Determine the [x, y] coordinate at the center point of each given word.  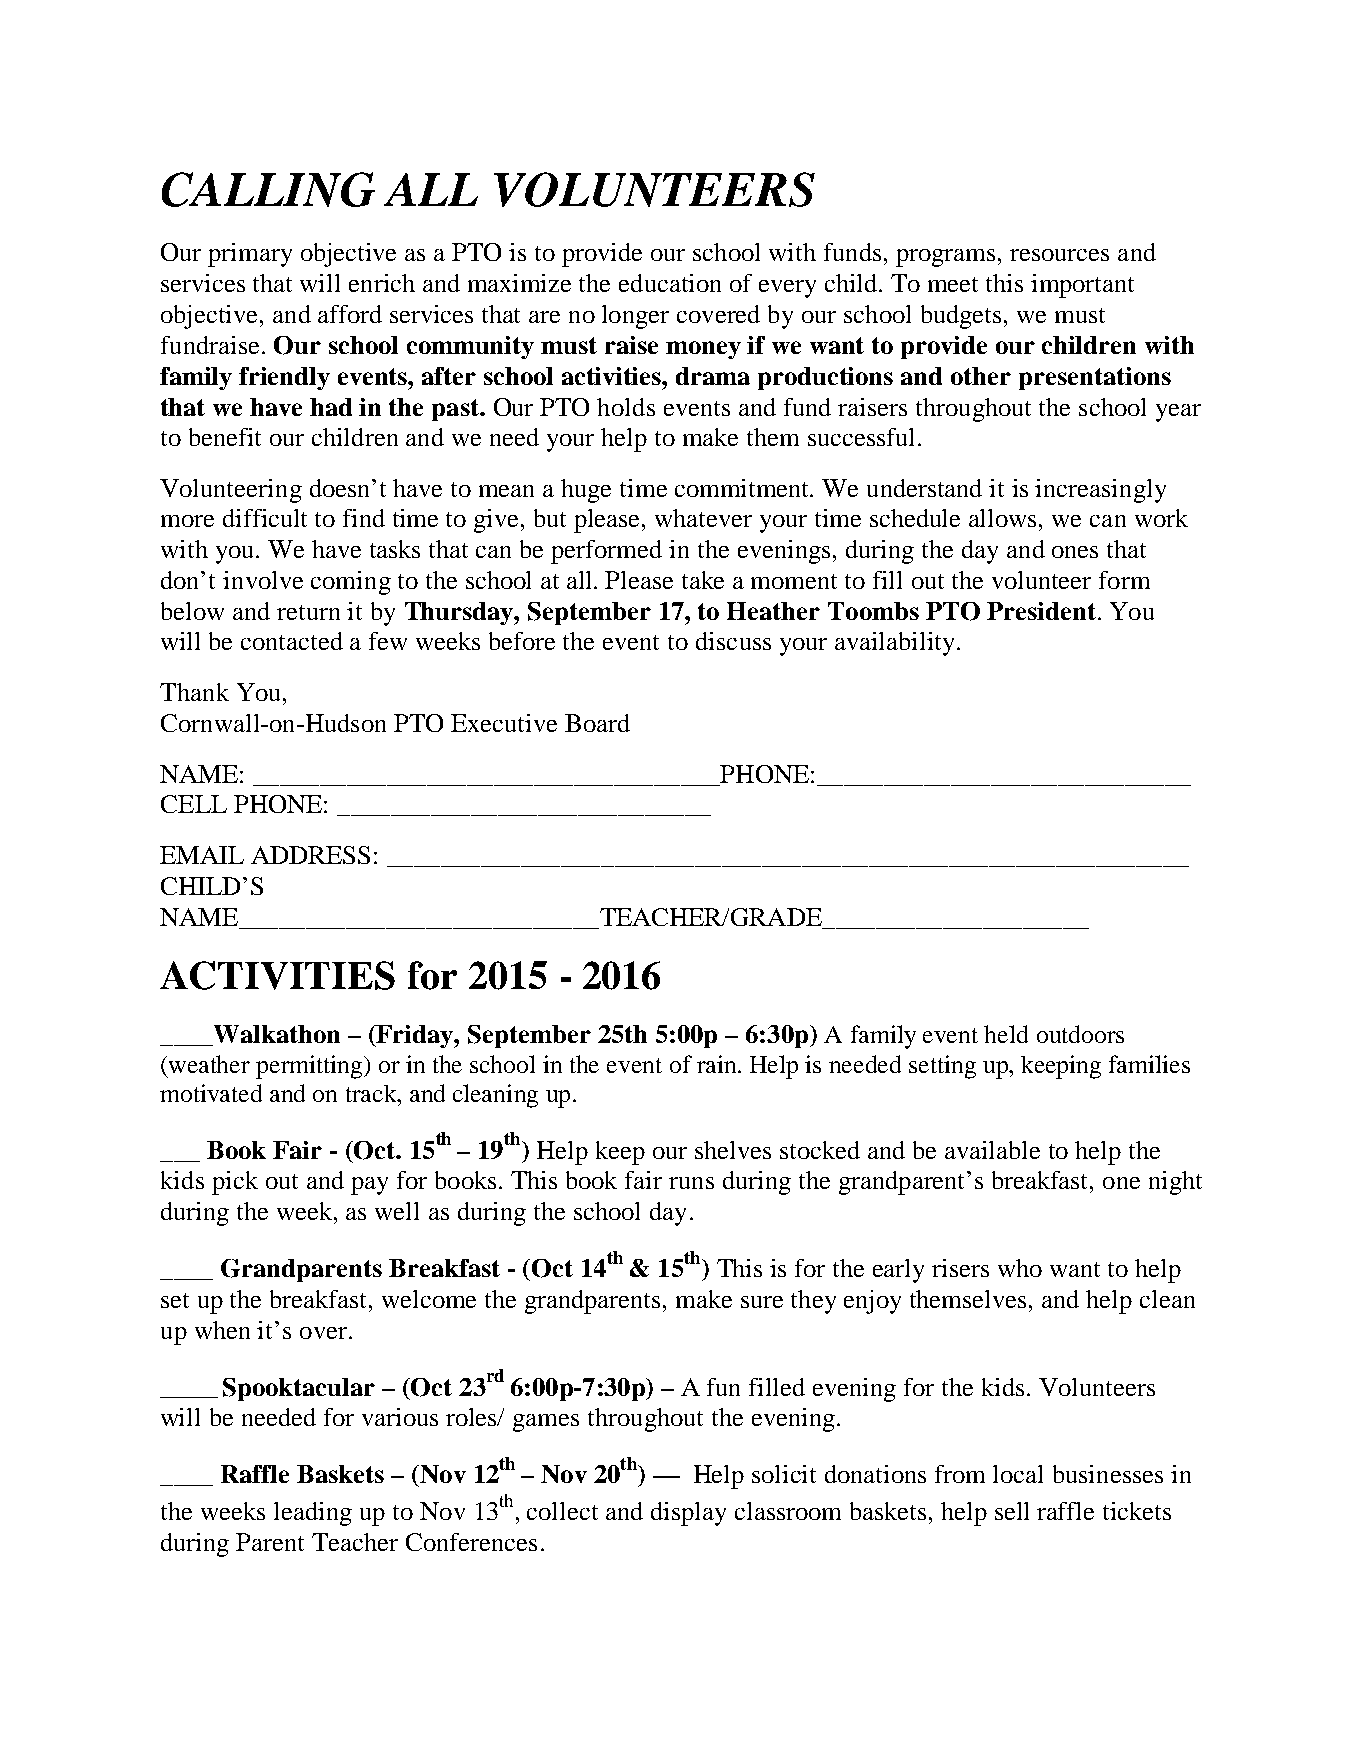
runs [691, 1183]
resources [1059, 255]
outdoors [1080, 1034]
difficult [265, 518]
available [992, 1150]
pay [369, 1186]
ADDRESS [310, 855]
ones [1075, 552]
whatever [703, 518]
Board [597, 723]
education [670, 283]
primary [250, 255]
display [688, 1514]
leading [313, 1514]
